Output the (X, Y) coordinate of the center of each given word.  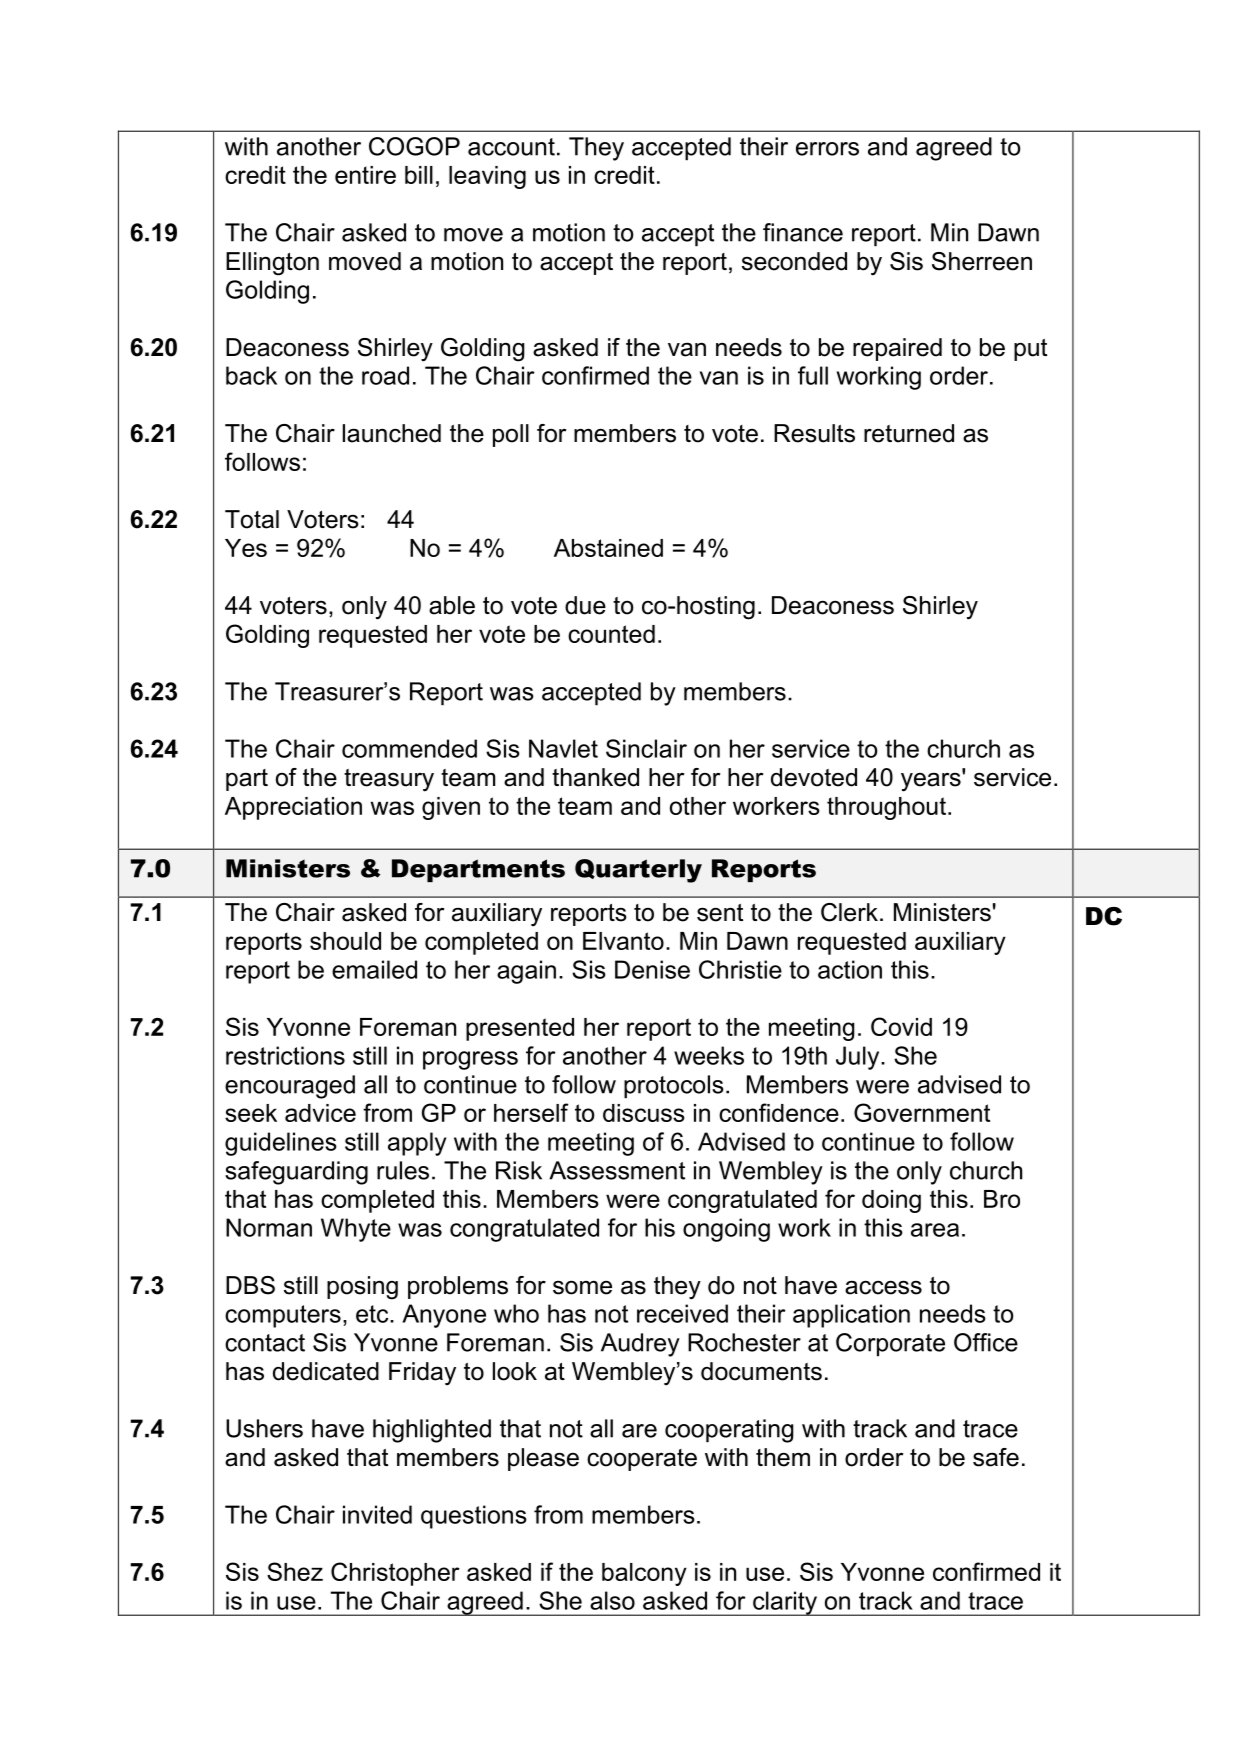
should (345, 941)
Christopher (395, 1574)
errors (827, 149)
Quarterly (638, 871)
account (511, 147)
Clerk (849, 912)
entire (365, 175)
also (612, 1600)
